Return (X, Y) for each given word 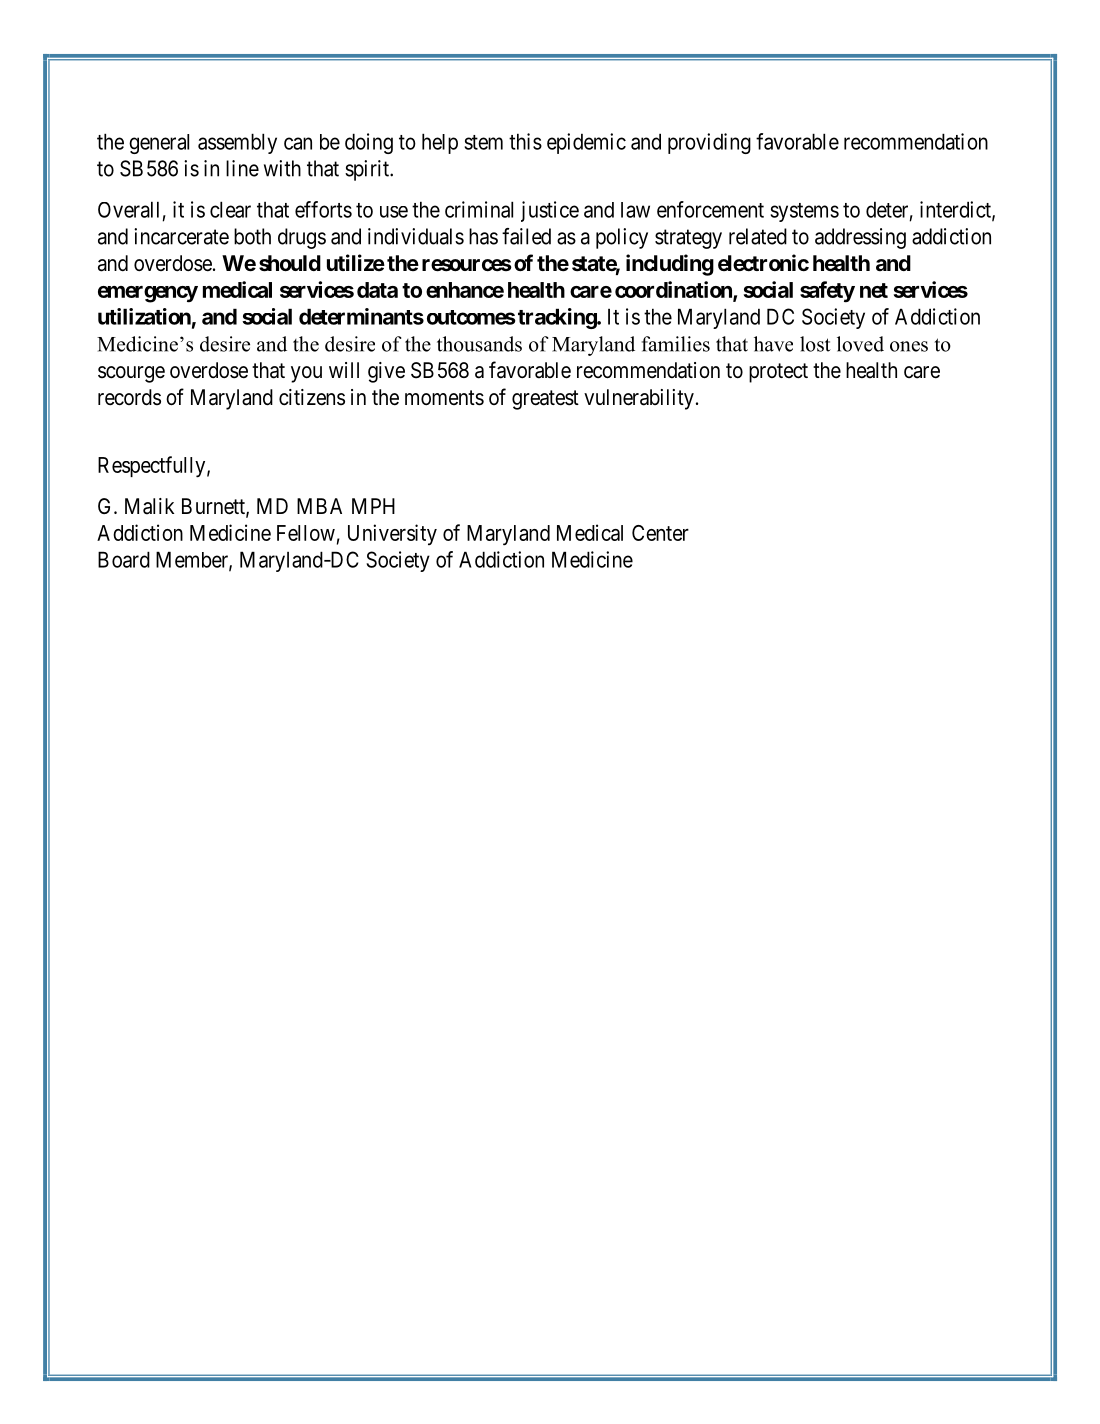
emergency (148, 294)
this (525, 141)
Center (660, 533)
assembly (237, 143)
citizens (312, 397)
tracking (558, 318)
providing (709, 143)
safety (827, 292)
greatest (545, 400)
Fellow (306, 533)
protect (778, 373)
